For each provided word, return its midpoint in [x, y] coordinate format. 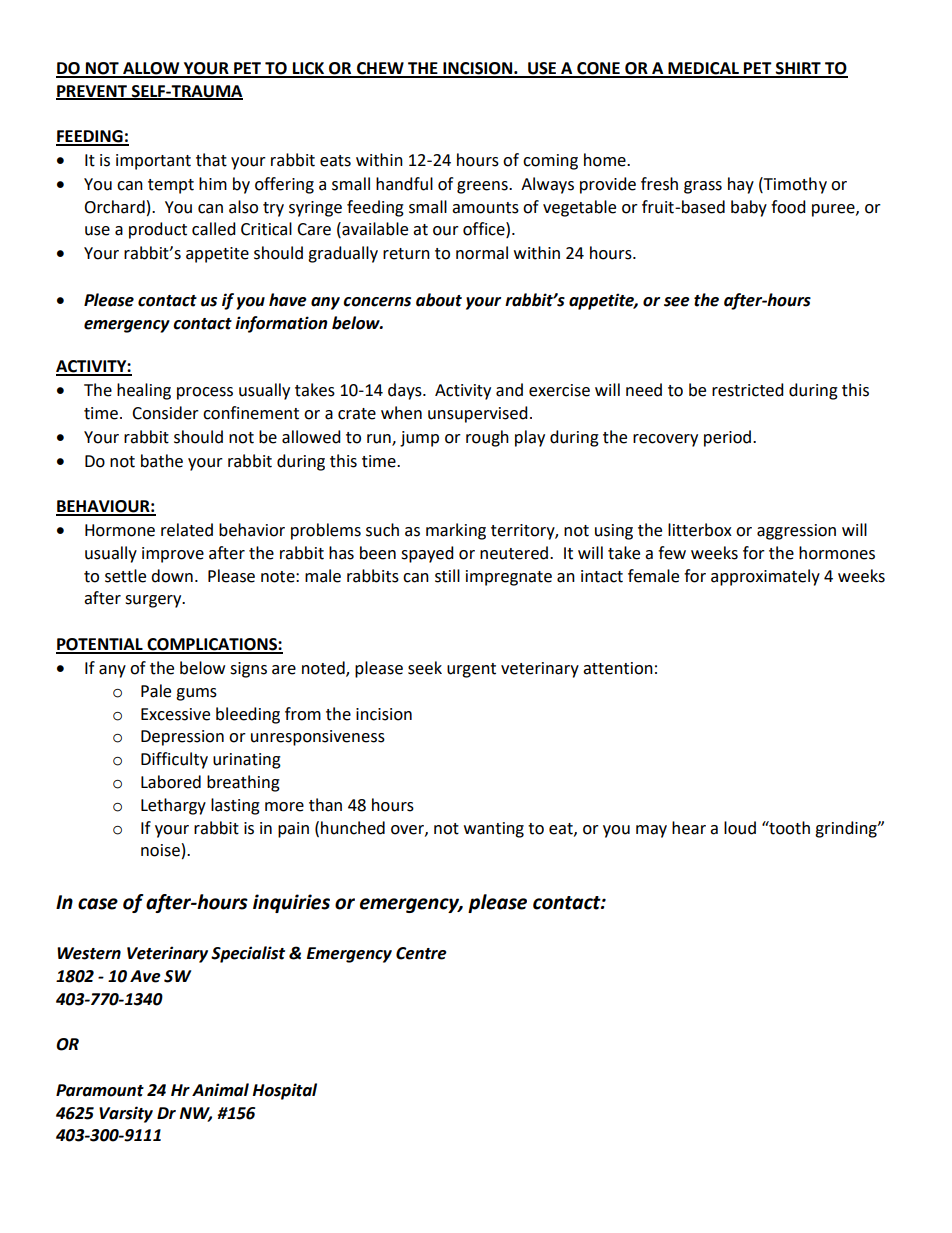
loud [740, 828]
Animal [220, 1090]
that [211, 160]
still [447, 576]
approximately [765, 577]
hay [741, 185]
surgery [154, 601]
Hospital [284, 1091]
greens [483, 187]
